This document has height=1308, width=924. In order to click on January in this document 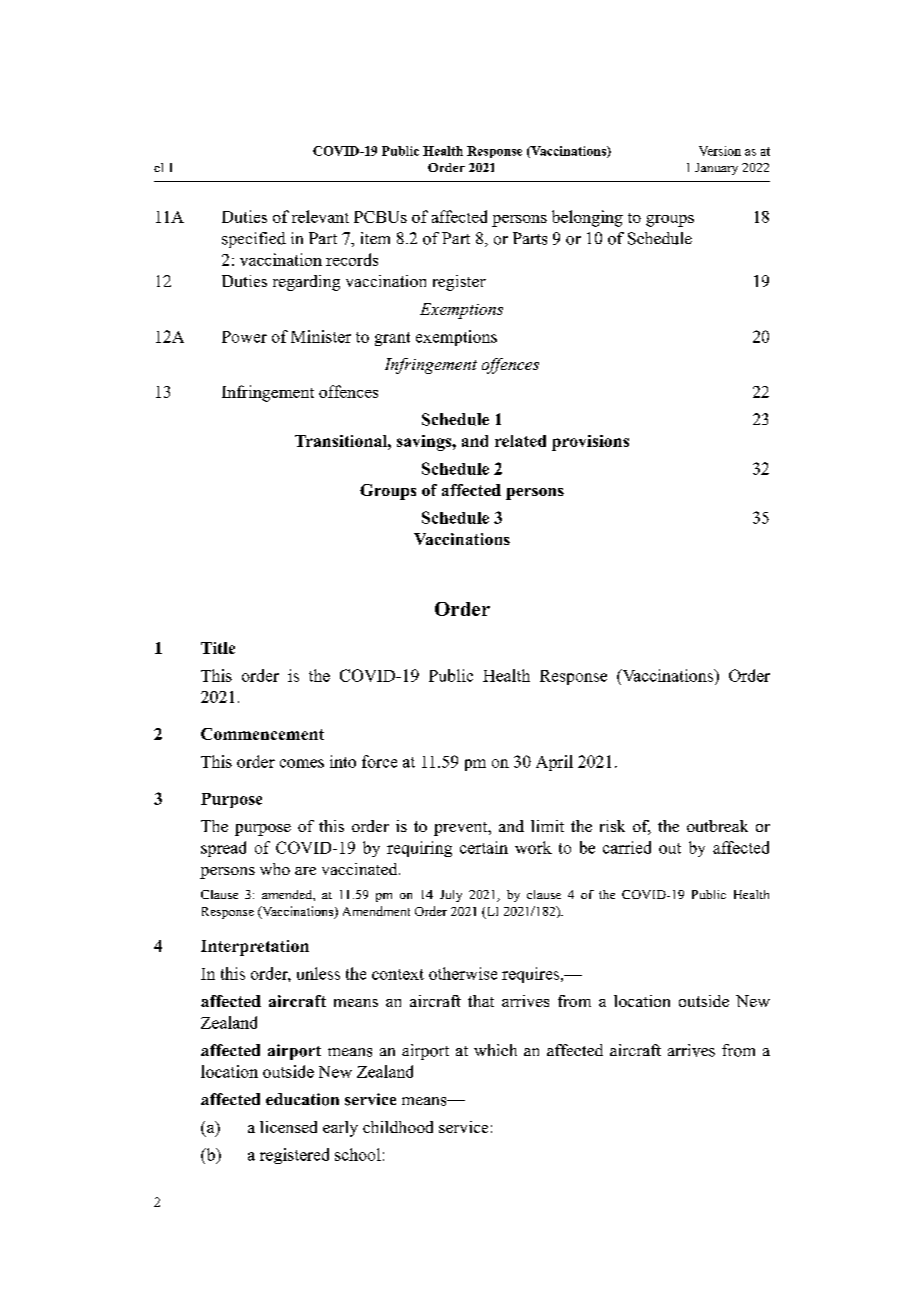, I will do `click(716, 169)`.
